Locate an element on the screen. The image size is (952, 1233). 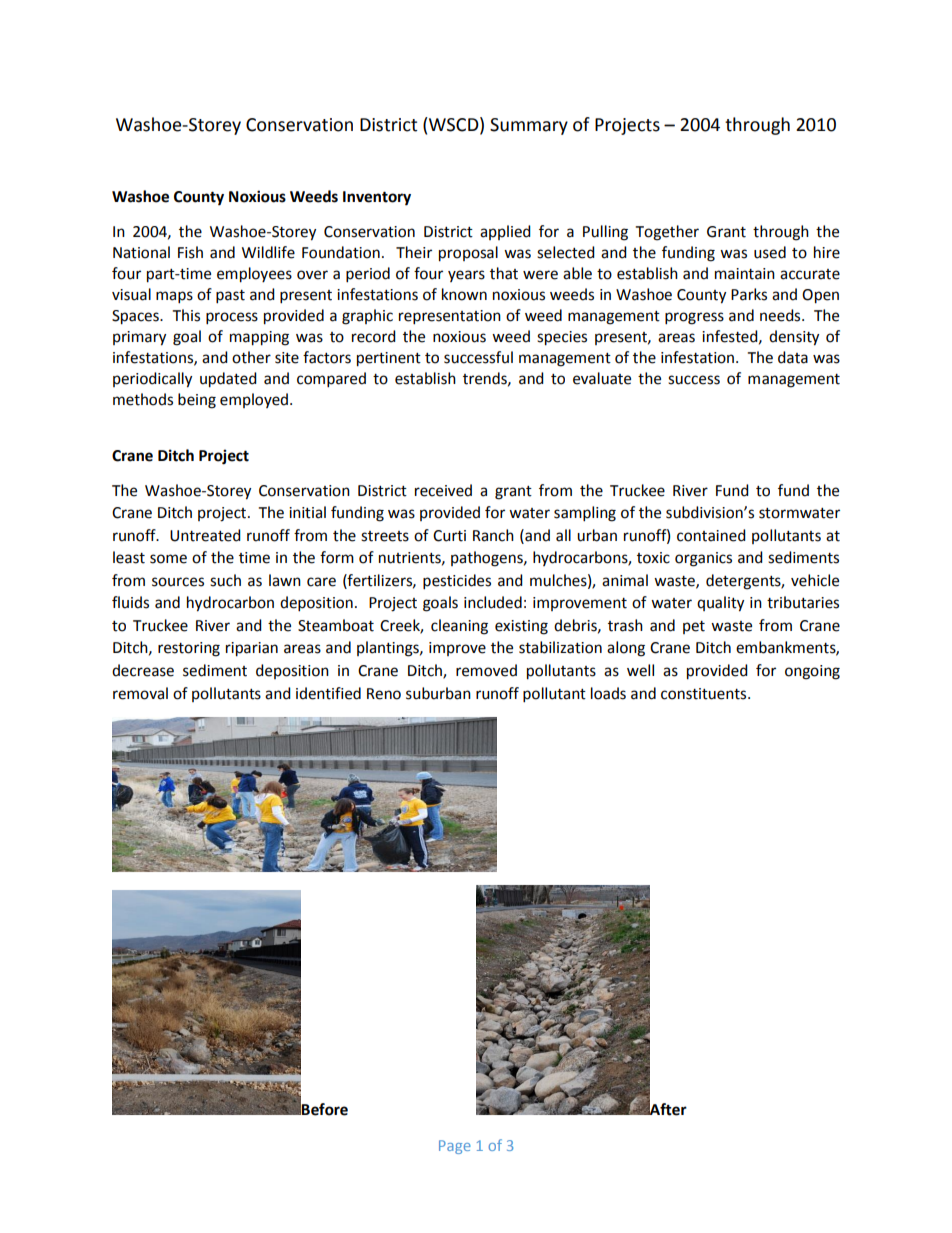
pertinent is located at coordinates (389, 359).
